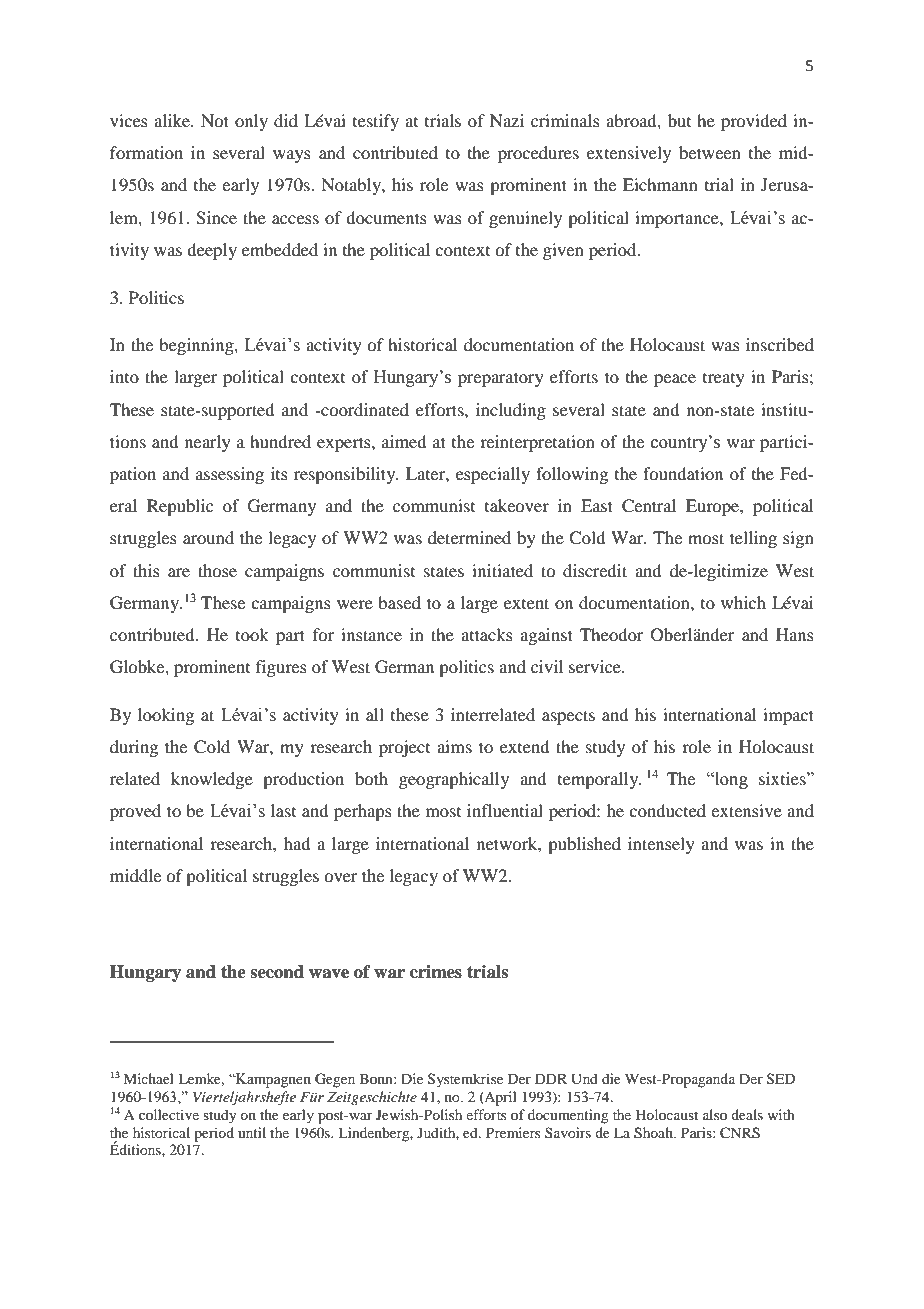  What do you see at coordinates (513, 1132) in the screenshot?
I see `Premiers` at bounding box center [513, 1132].
